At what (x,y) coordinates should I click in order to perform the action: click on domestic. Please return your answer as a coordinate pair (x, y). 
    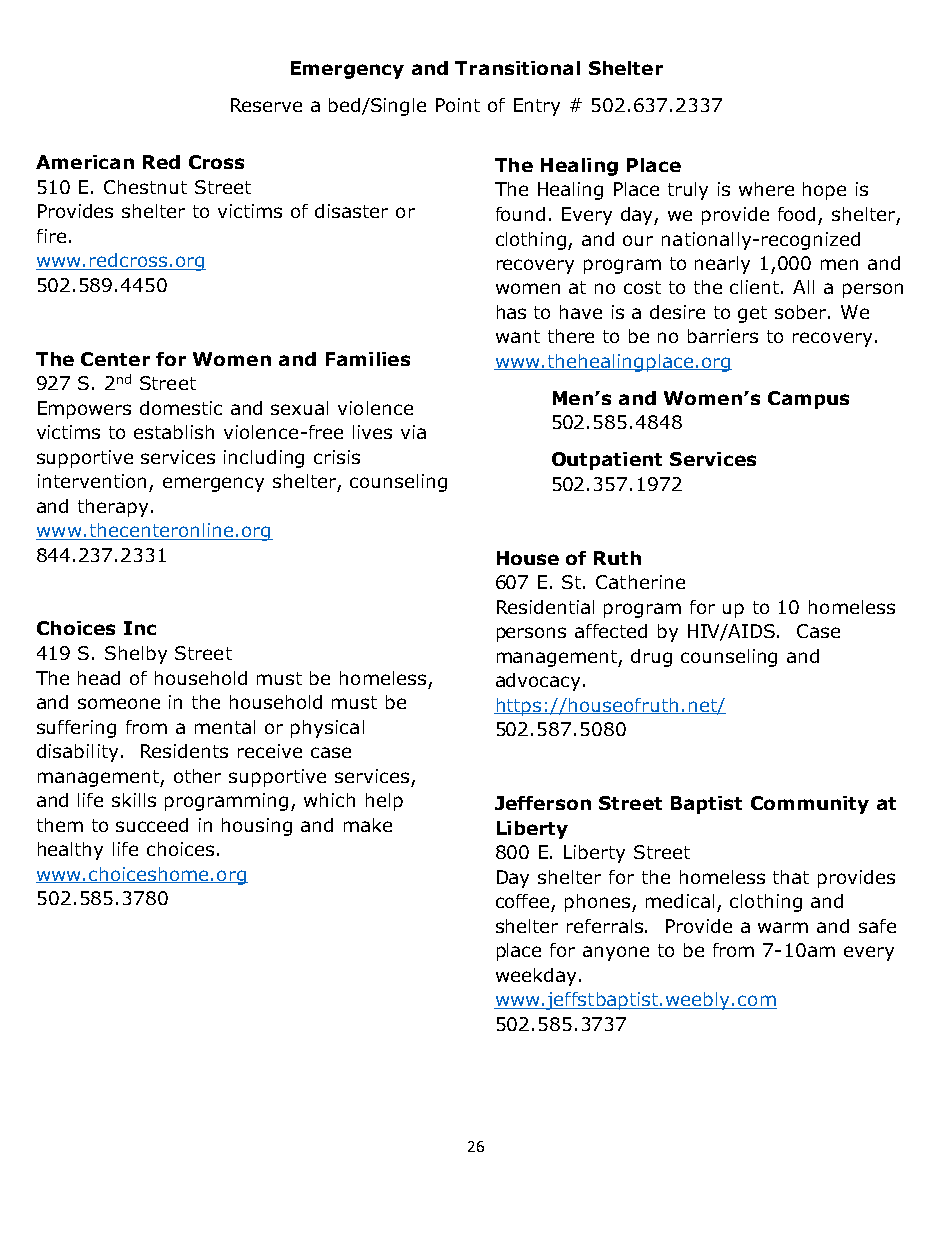
    Looking at the image, I should click on (181, 408).
